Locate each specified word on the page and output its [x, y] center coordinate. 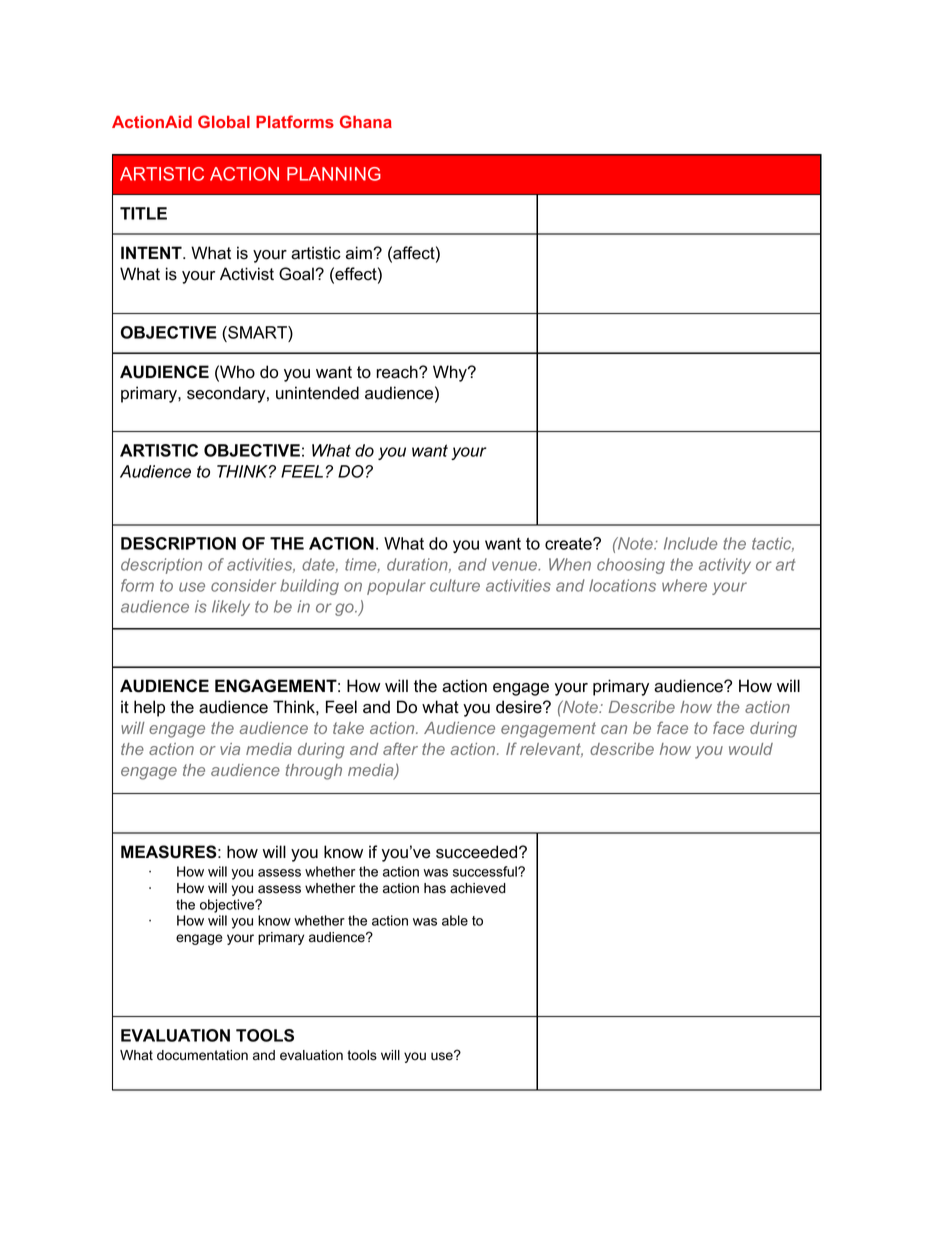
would [751, 749]
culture [455, 585]
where [684, 585]
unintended [317, 393]
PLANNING [334, 174]
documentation [202, 1055]
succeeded [478, 852]
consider [243, 585]
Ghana [366, 121]
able [455, 920]
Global [224, 121]
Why [451, 373]
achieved [478, 888]
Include [690, 543]
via [230, 749]
